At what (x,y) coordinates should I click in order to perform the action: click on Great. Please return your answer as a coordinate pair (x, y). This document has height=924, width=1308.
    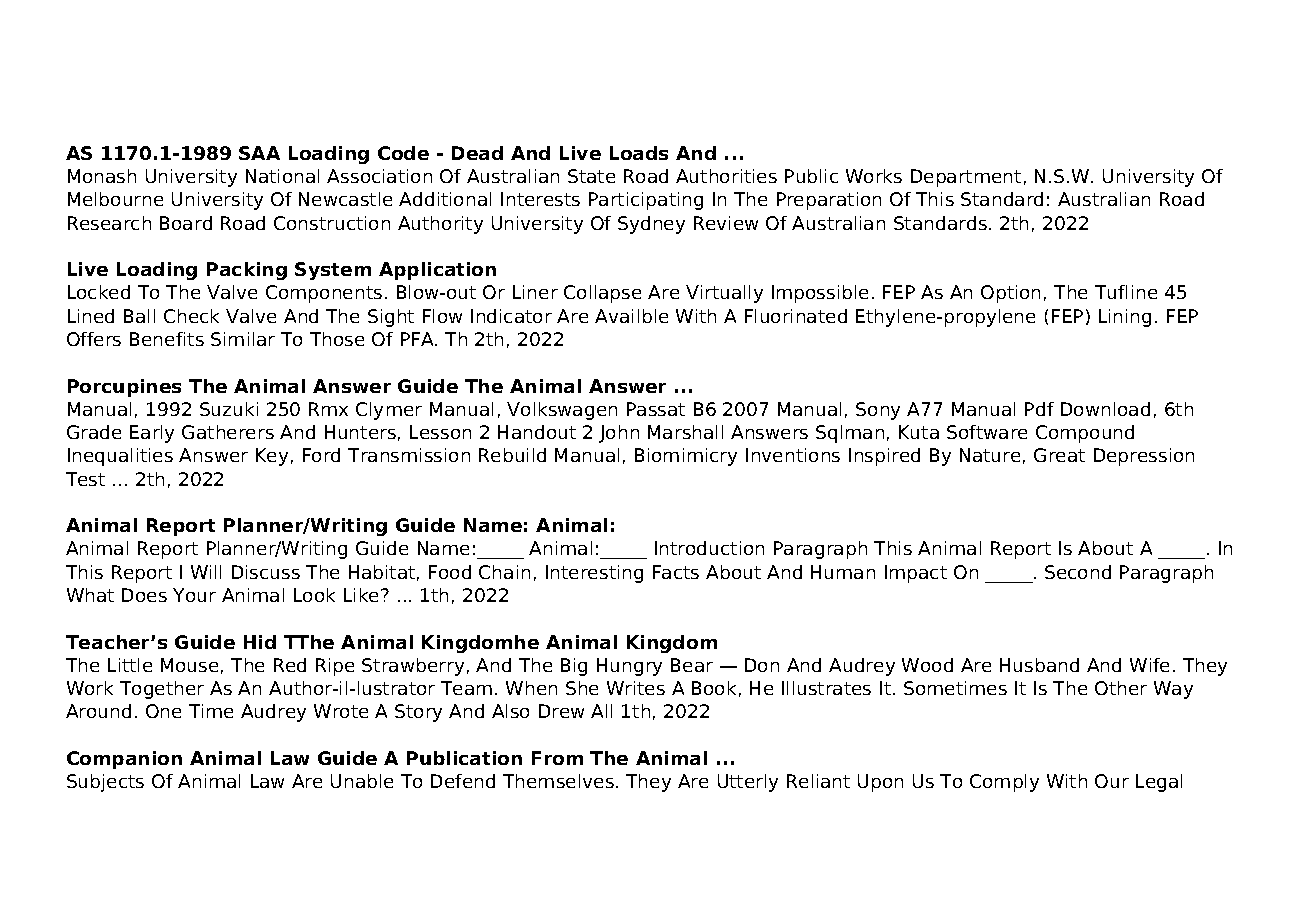
    Looking at the image, I should click on (1059, 455).
